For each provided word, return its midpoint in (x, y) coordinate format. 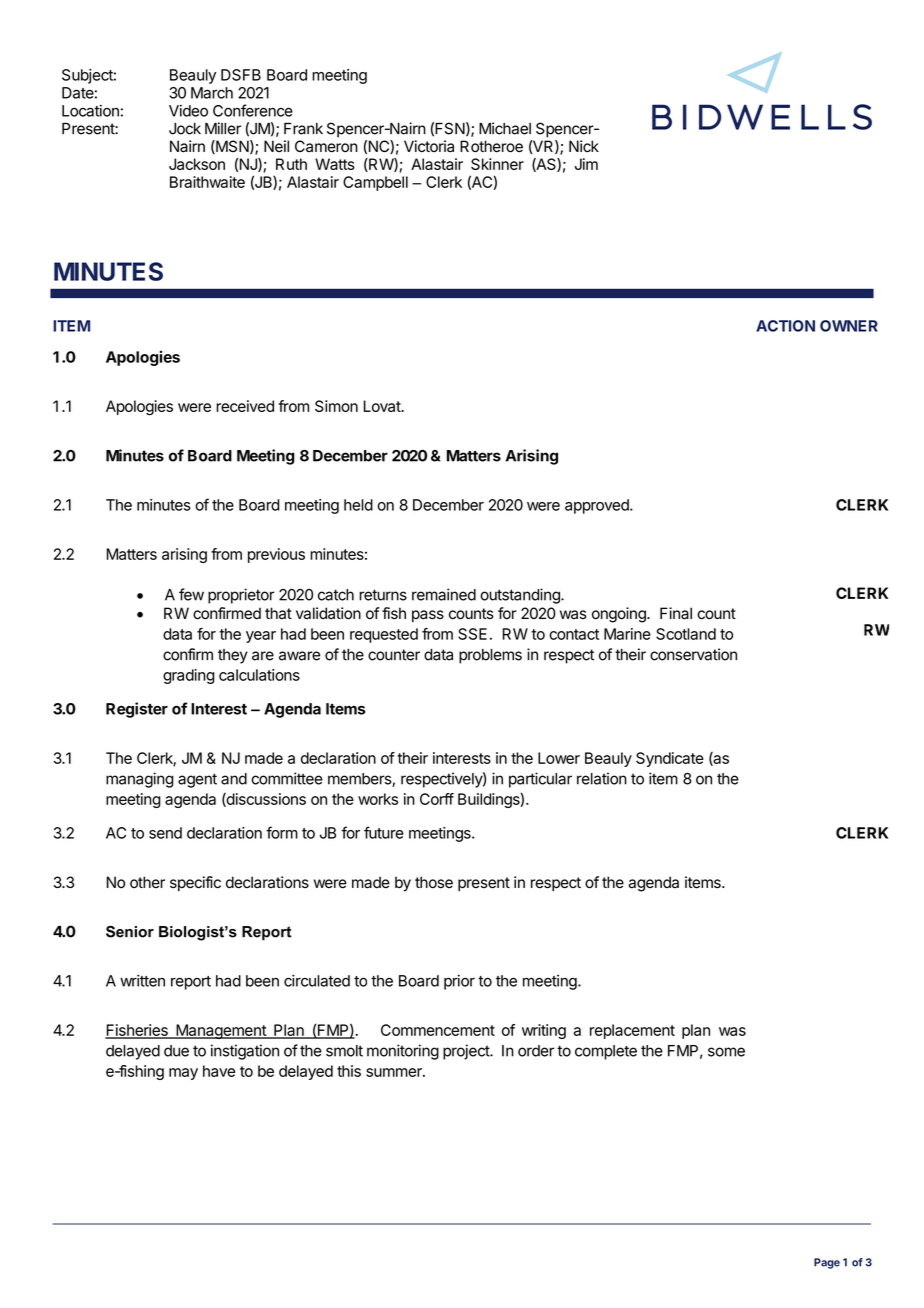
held (358, 505)
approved (598, 506)
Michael (505, 128)
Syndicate (670, 759)
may (183, 1074)
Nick (584, 146)
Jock (185, 129)
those (434, 882)
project (467, 1052)
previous (276, 555)
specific (195, 883)
